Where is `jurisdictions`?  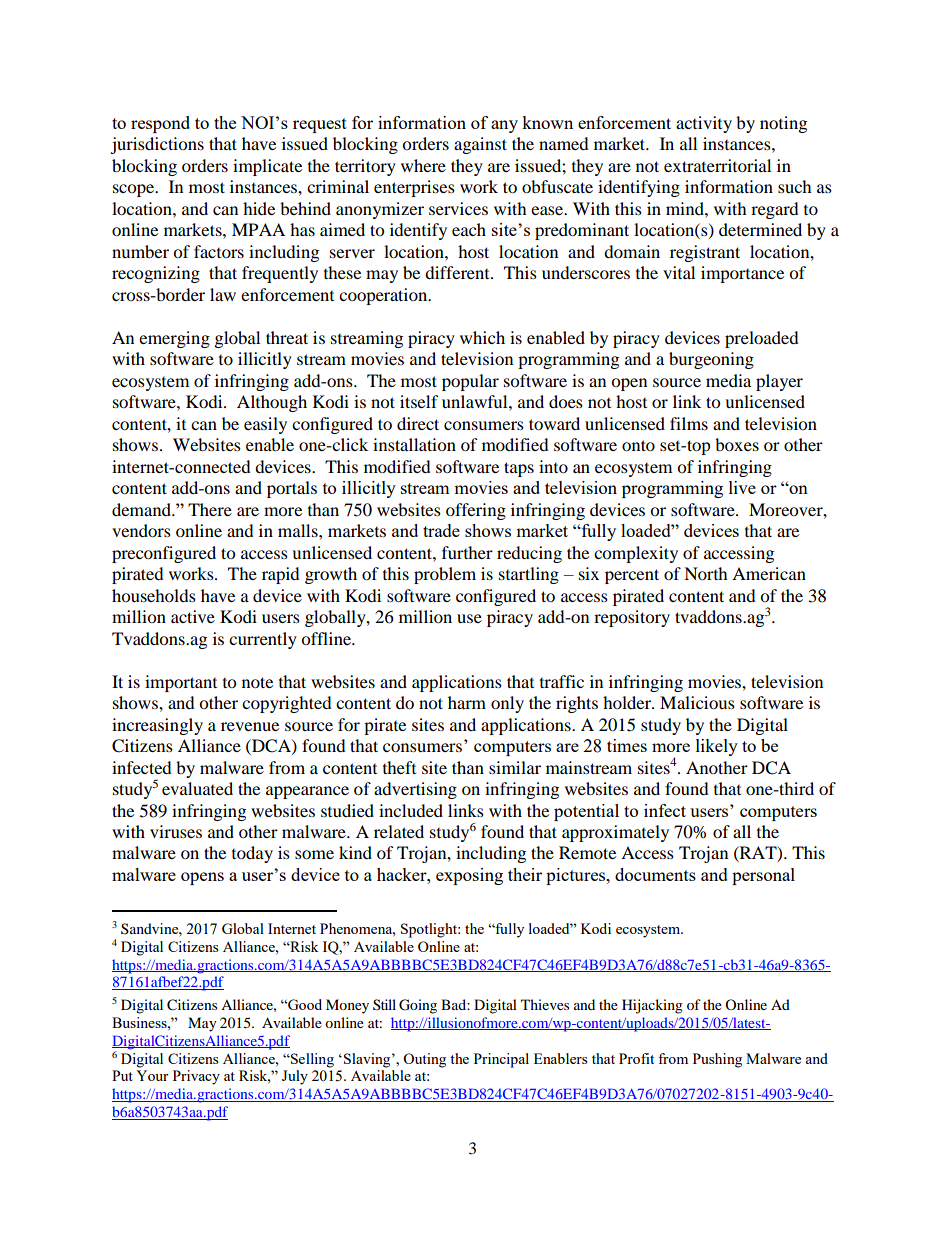
jurisdictions is located at coordinates (157, 145).
